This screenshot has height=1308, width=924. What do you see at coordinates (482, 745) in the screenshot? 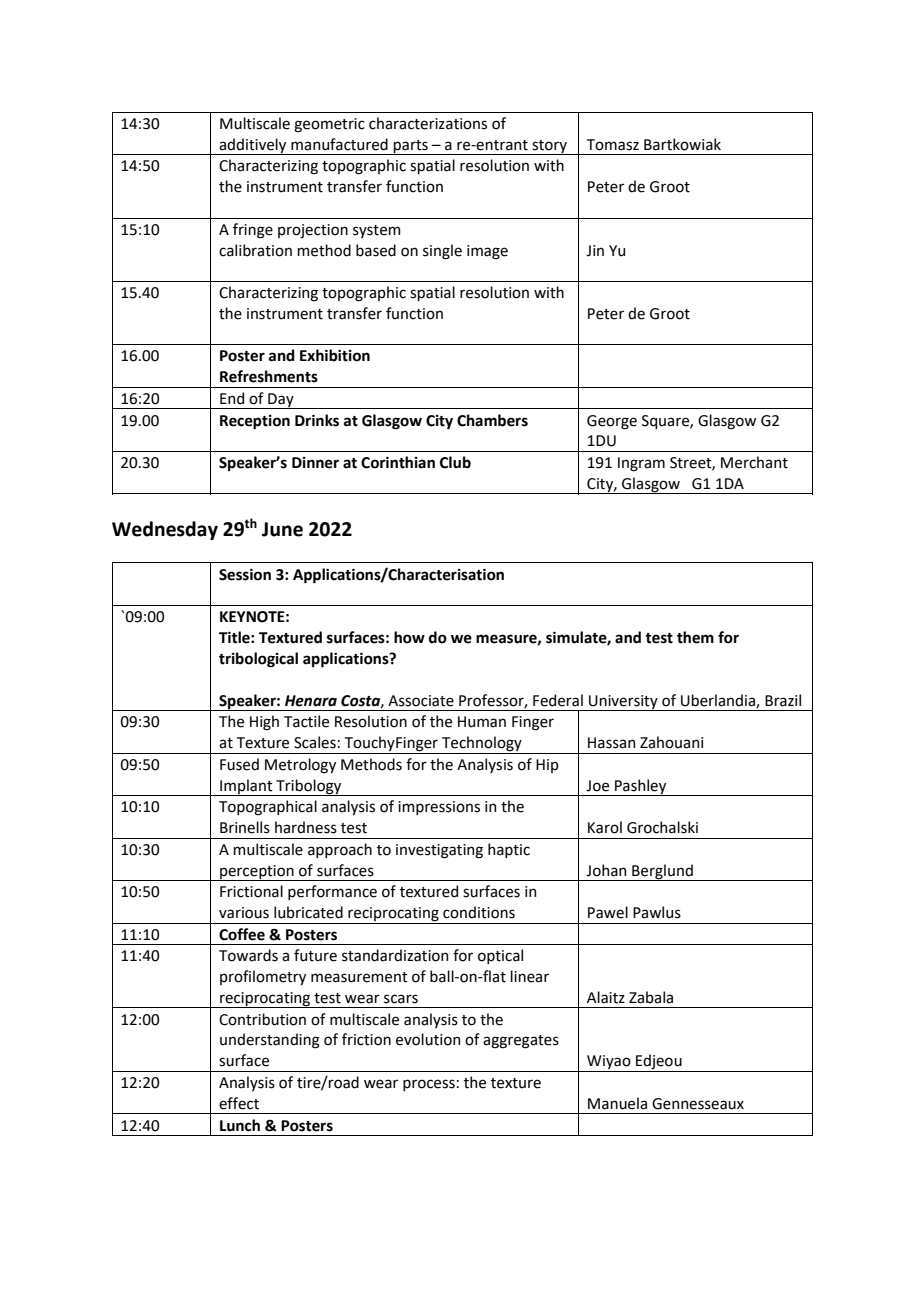
I see `Technology` at bounding box center [482, 745].
